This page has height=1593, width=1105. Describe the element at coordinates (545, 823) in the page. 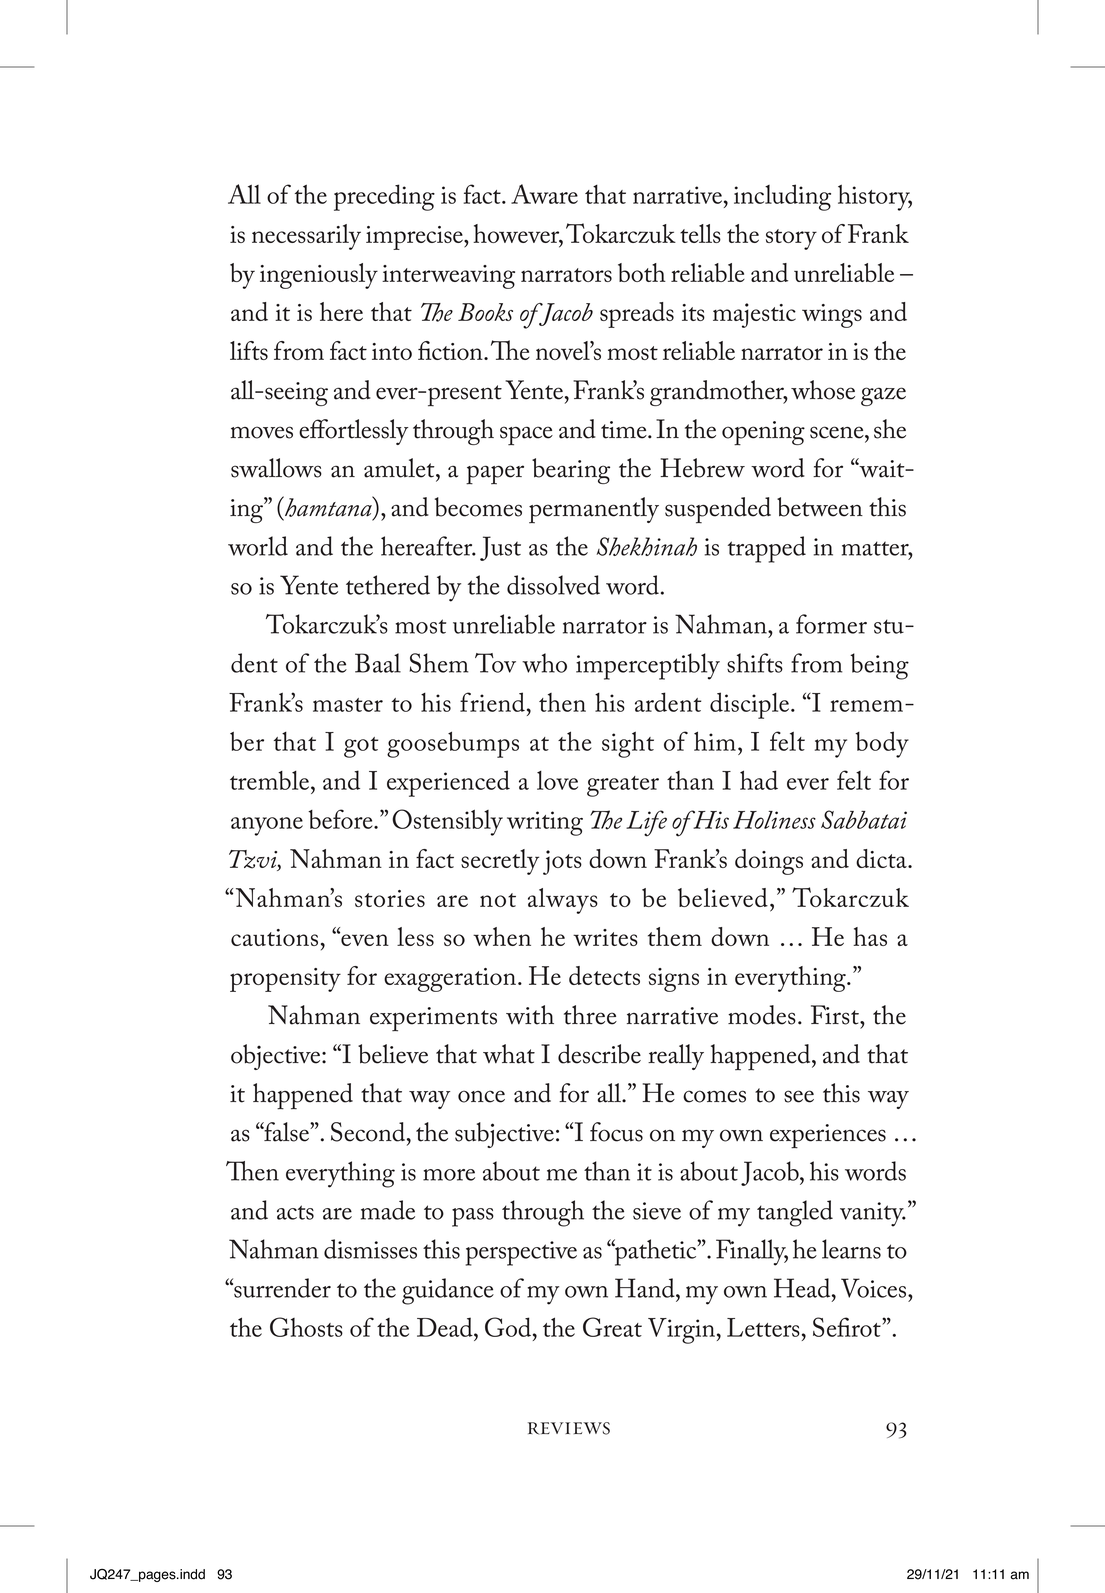

I see `writing` at that location.
